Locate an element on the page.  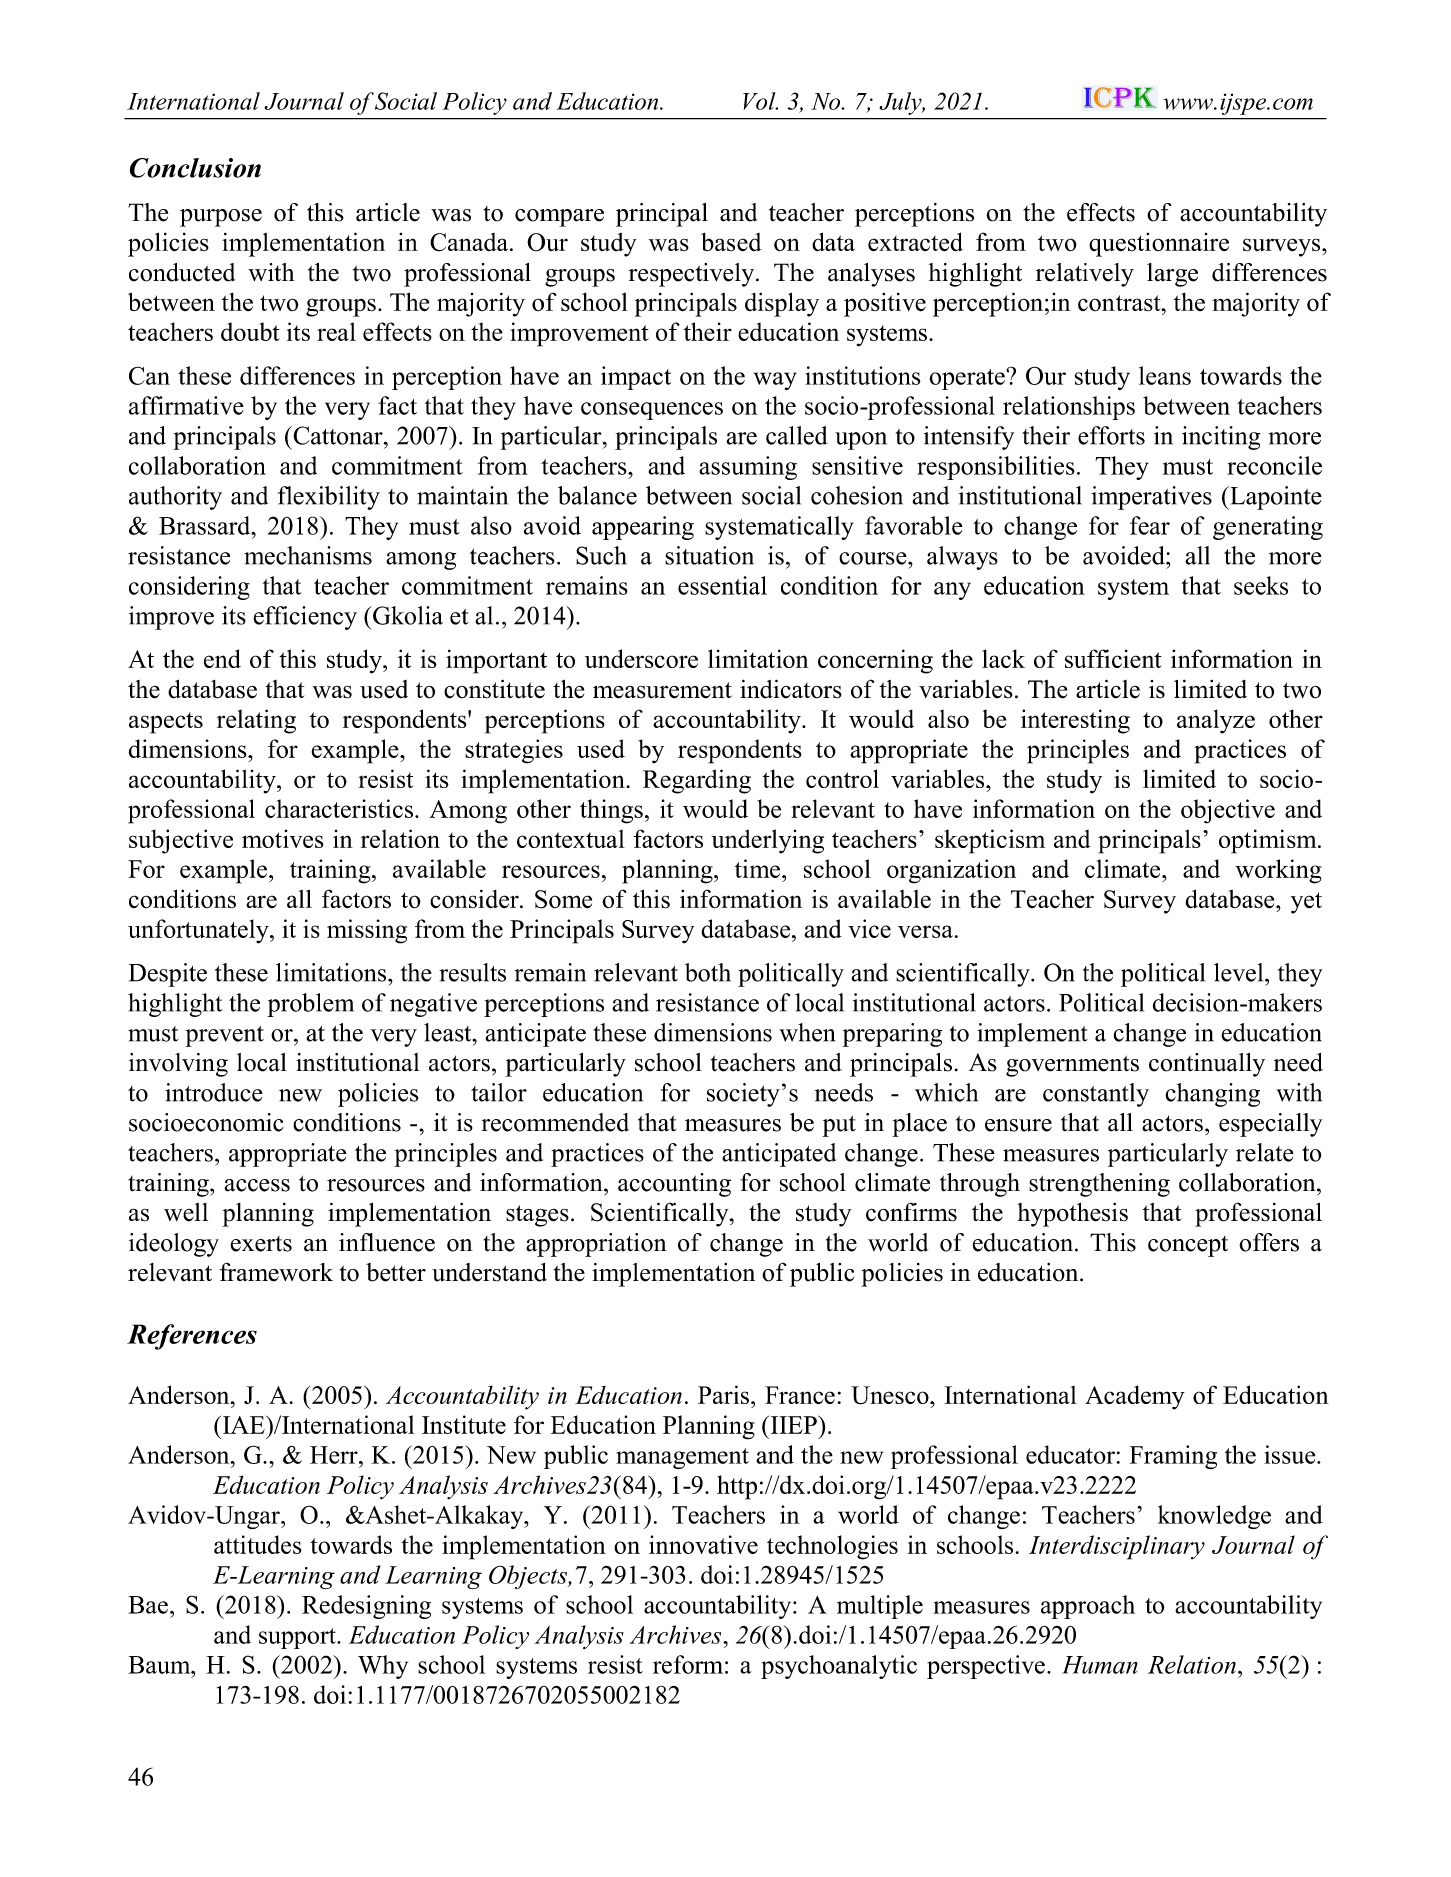
efficiency is located at coordinates (305, 618).
